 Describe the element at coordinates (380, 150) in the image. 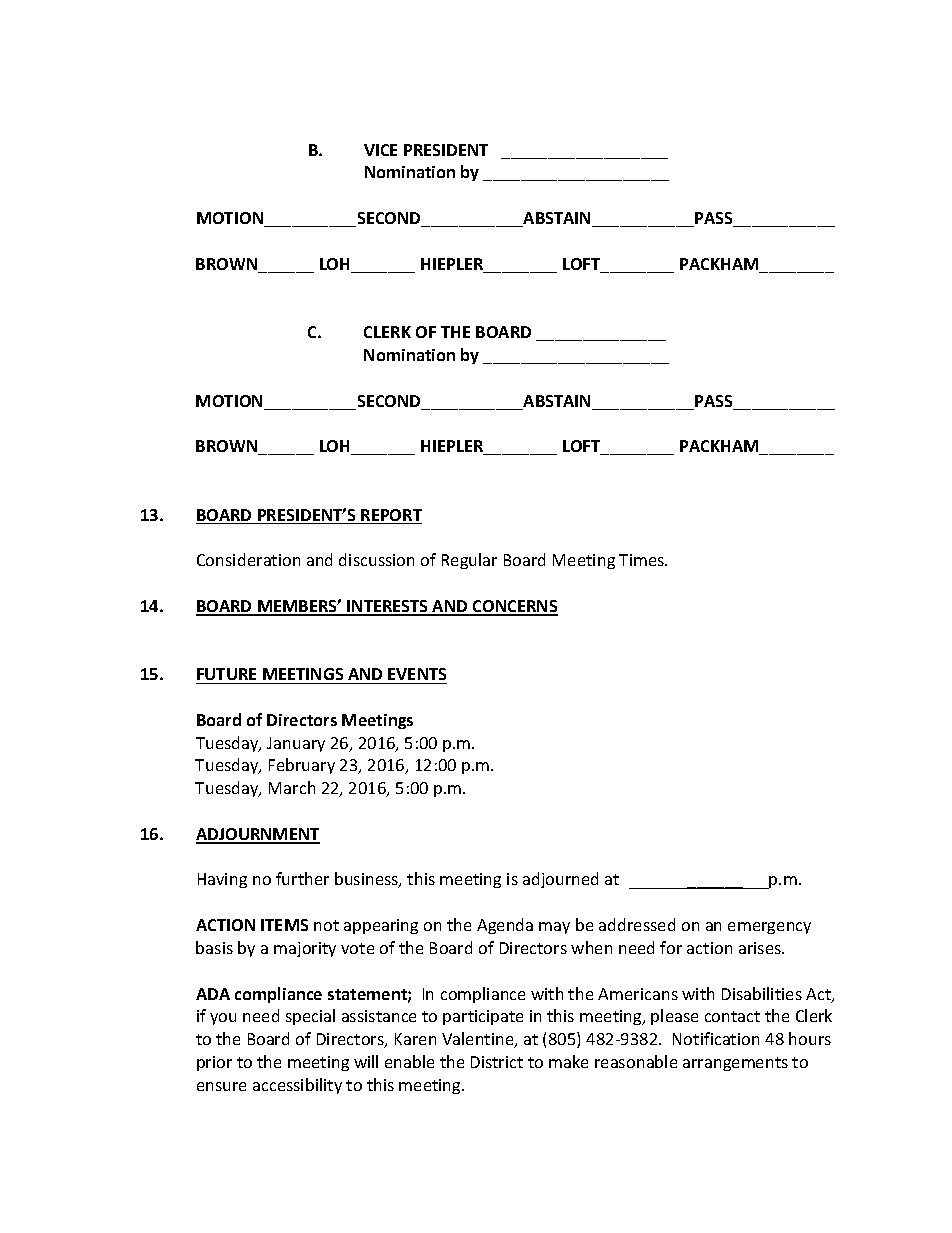

I see `VICE` at that location.
